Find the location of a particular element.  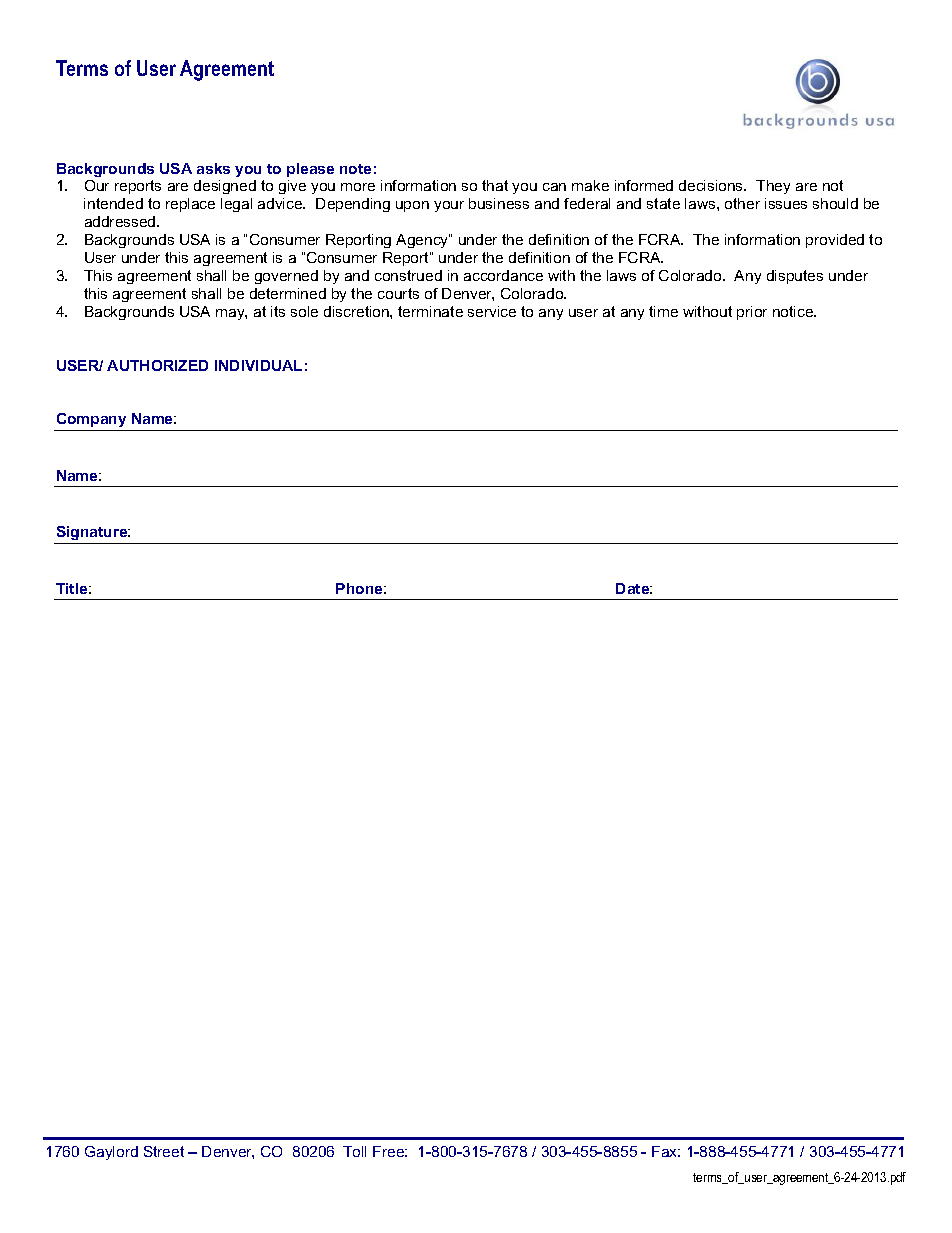

other is located at coordinates (742, 203).
